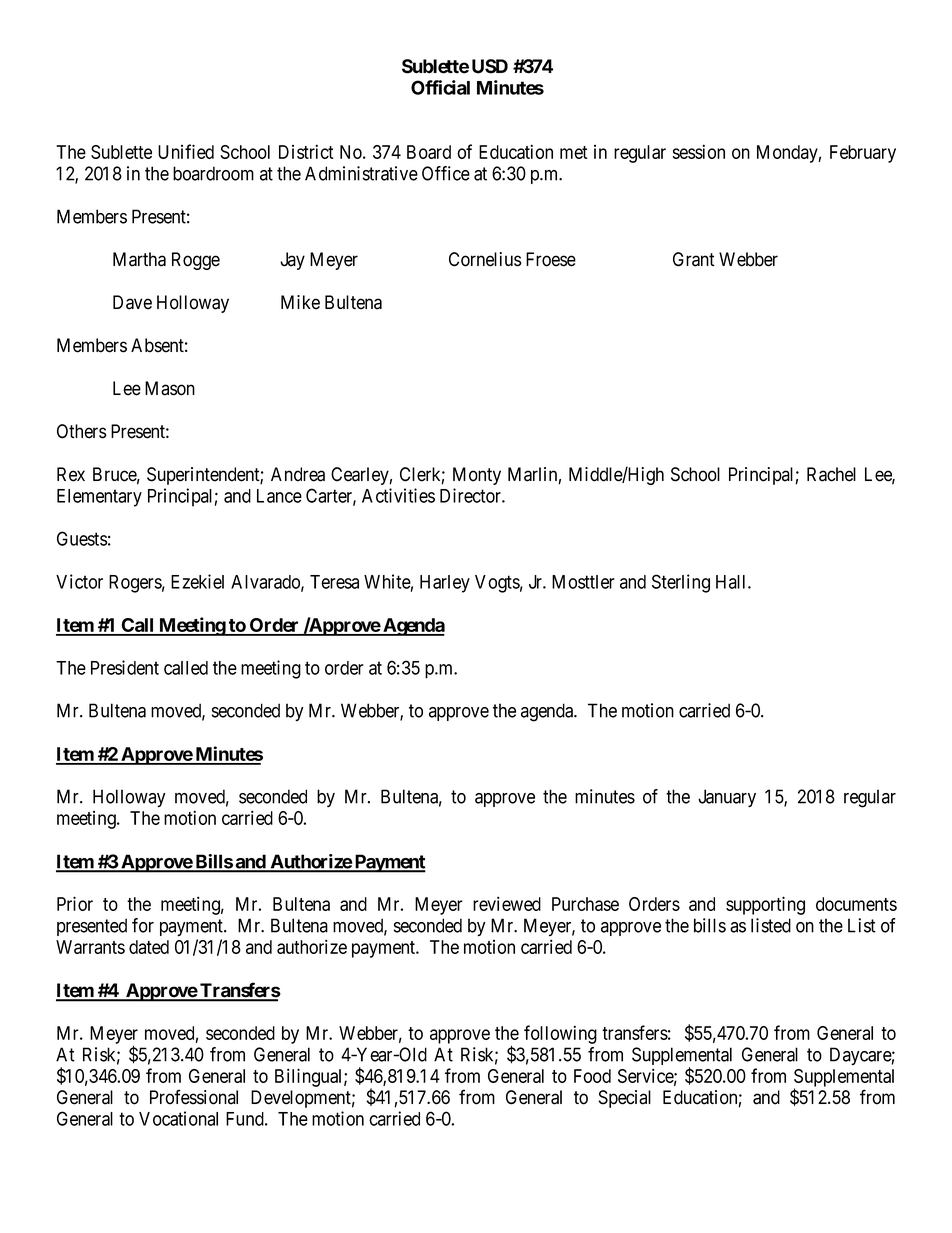 The height and width of the screenshot is (1233, 952). What do you see at coordinates (560, 1034) in the screenshot?
I see `following` at bounding box center [560, 1034].
